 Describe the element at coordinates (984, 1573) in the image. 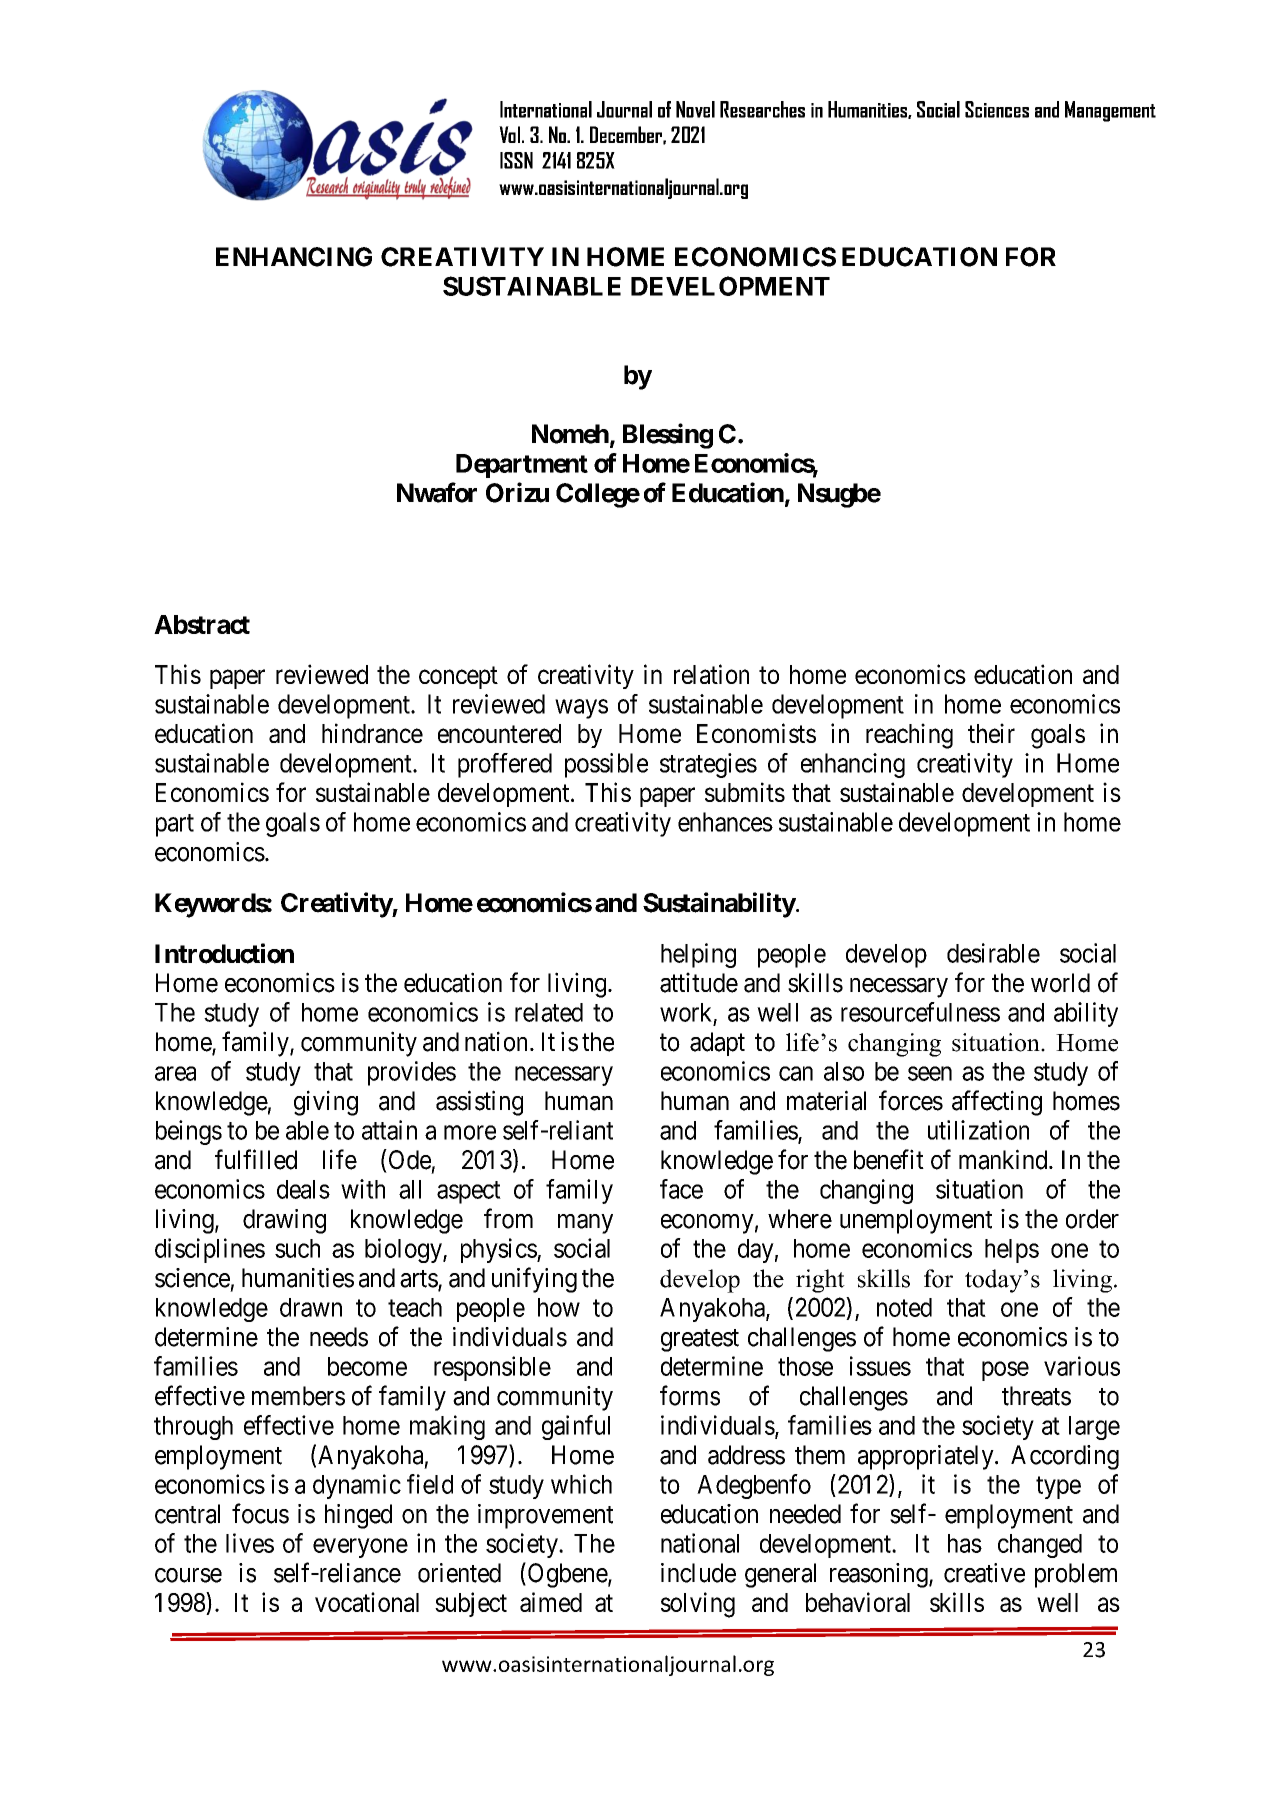

I see `creative` at that location.
